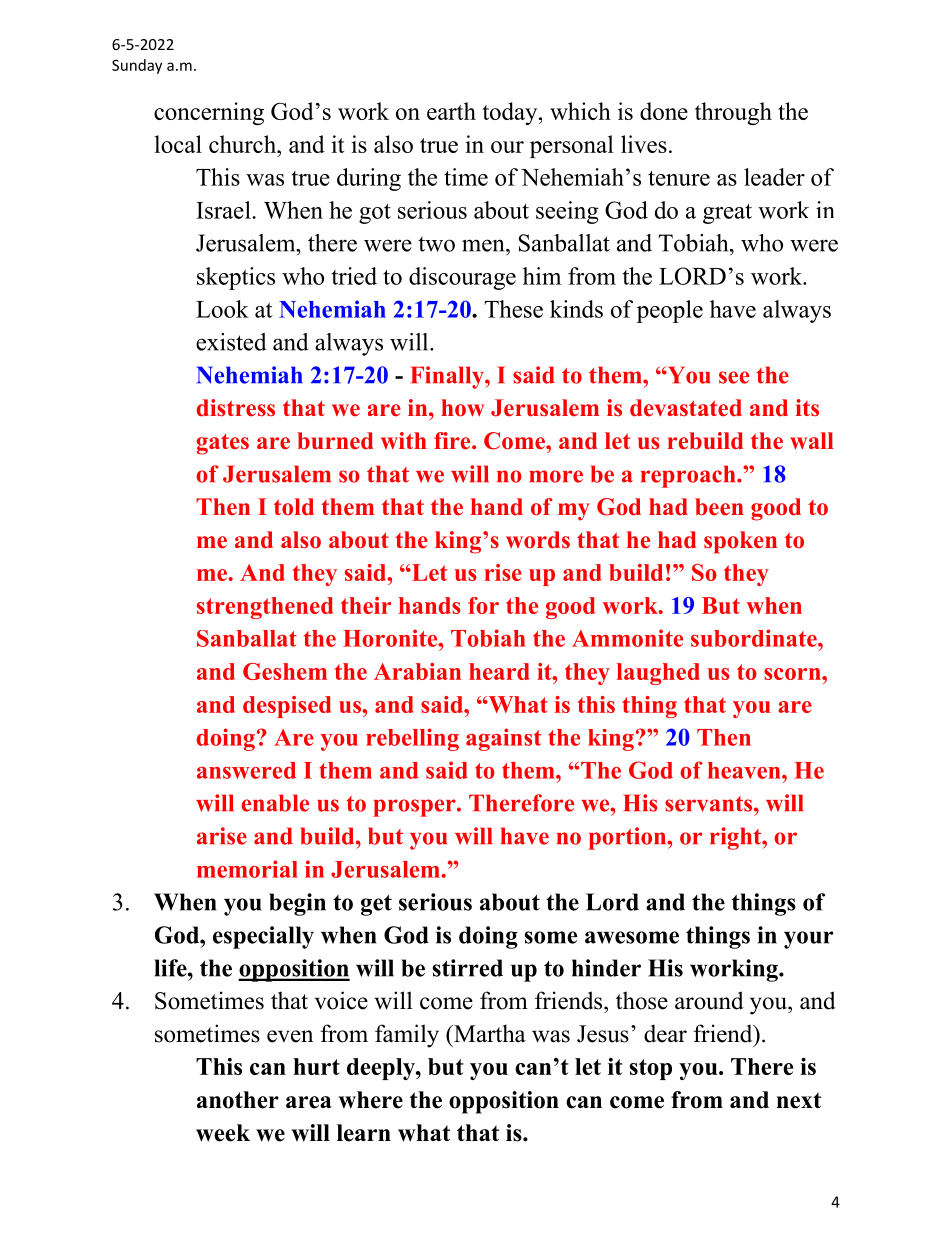 The width and height of the document is (952, 1233). What do you see at coordinates (733, 113) in the document?
I see `through` at bounding box center [733, 113].
